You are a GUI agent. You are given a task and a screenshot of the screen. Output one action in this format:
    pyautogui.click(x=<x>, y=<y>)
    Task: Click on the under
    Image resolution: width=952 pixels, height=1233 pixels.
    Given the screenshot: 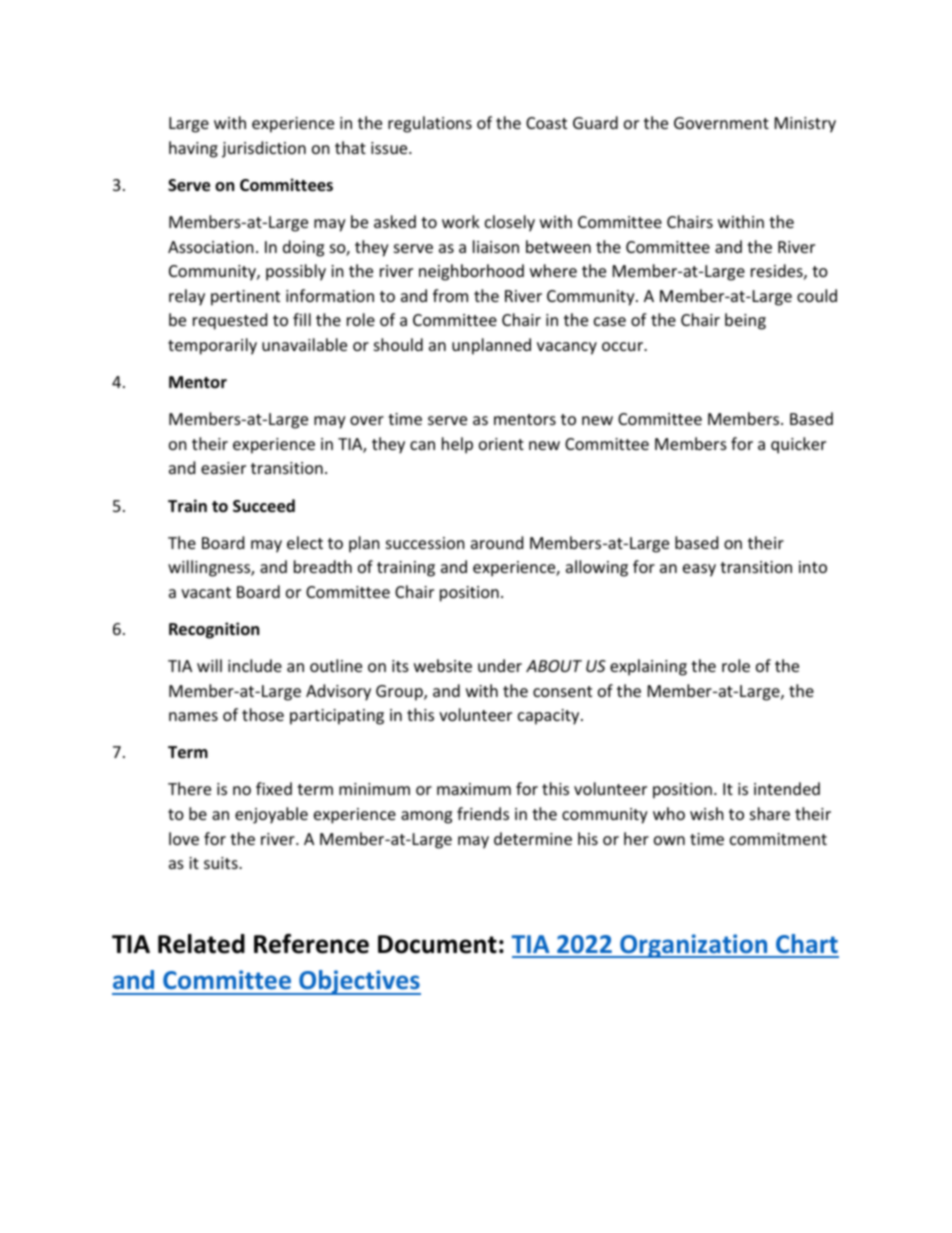 What is the action you would take?
    pyautogui.click(x=500, y=665)
